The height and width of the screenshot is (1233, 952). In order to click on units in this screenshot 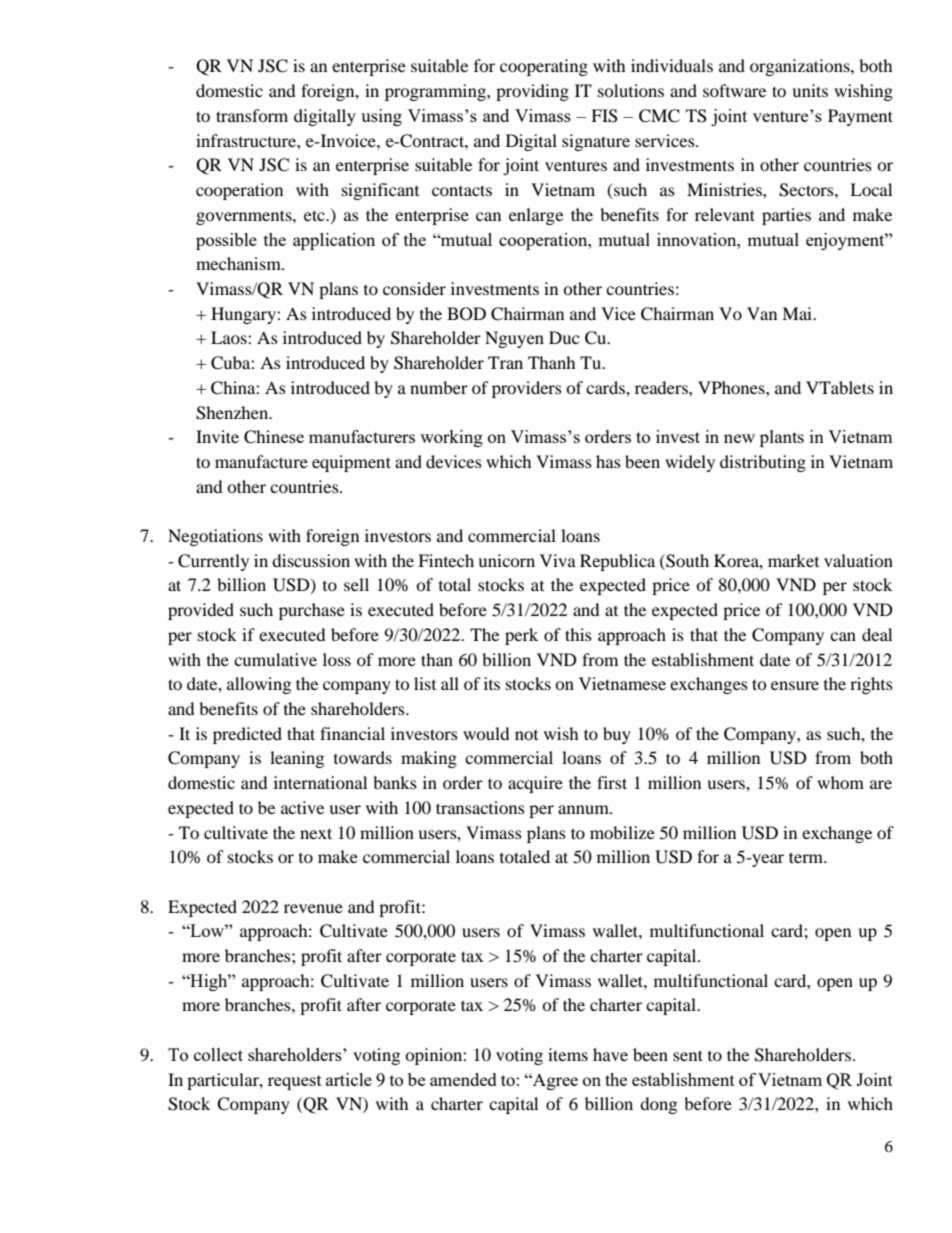, I will do `click(810, 90)`.
